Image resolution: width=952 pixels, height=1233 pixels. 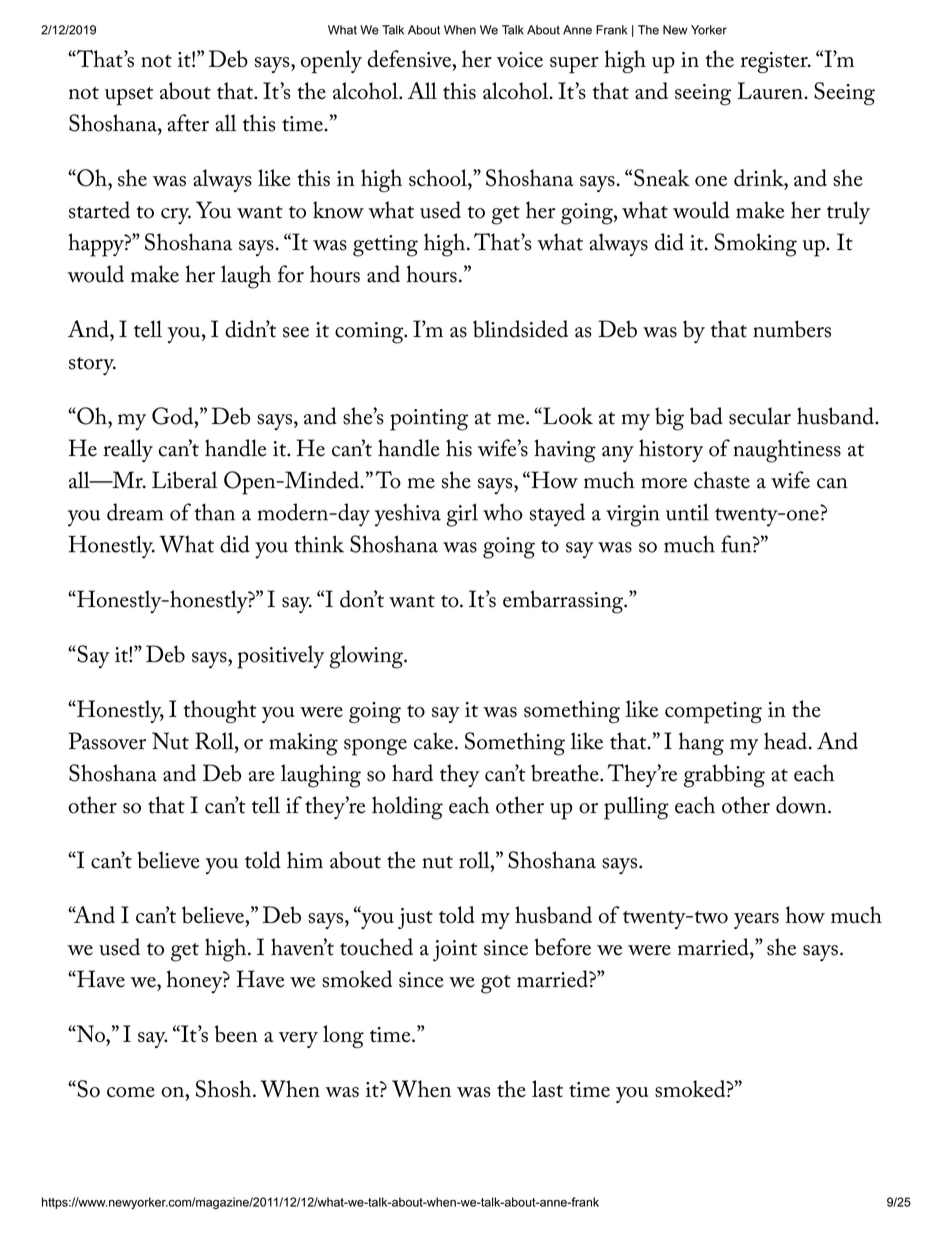 I want to click on voice, so click(x=520, y=60).
